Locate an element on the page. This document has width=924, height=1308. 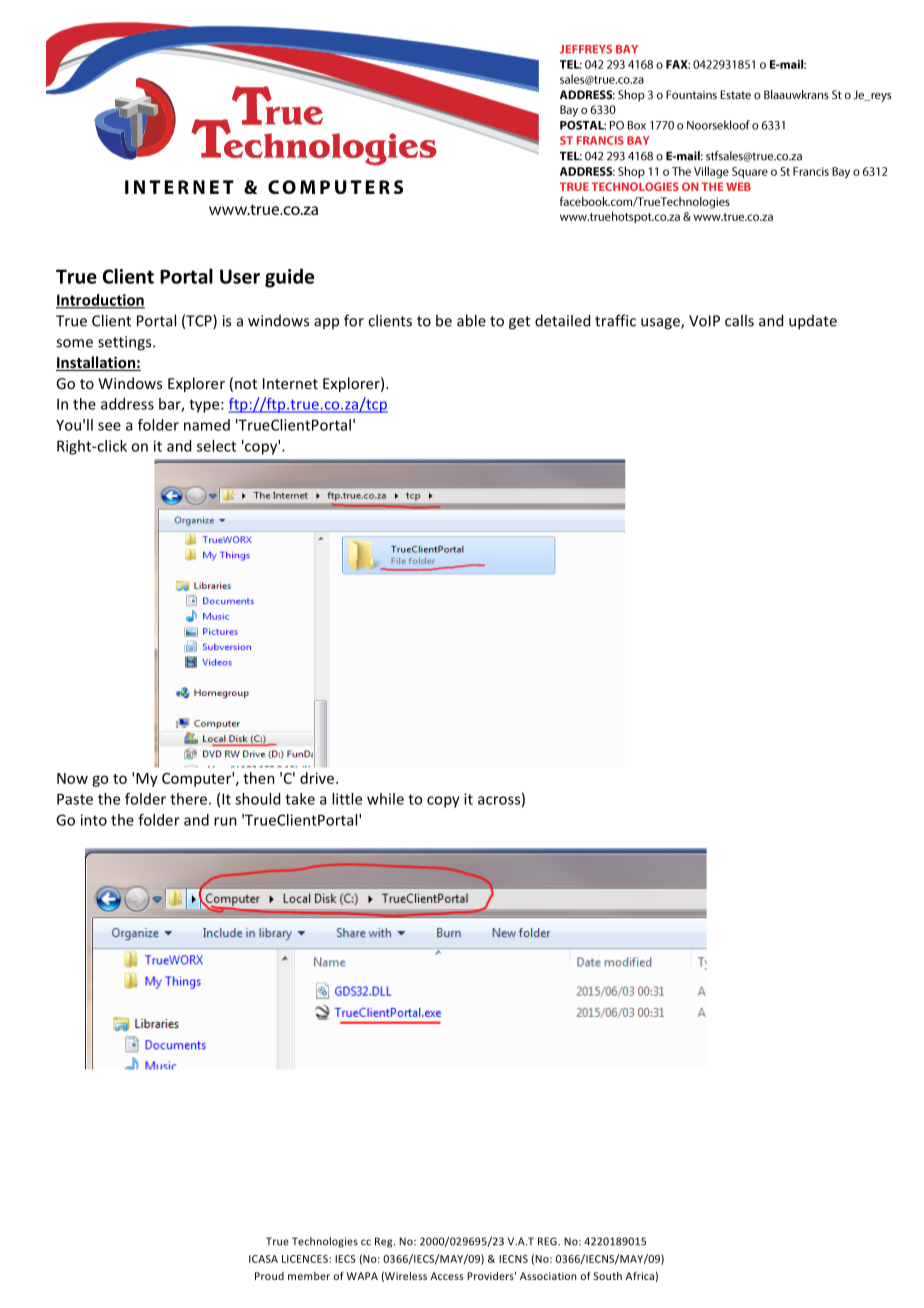
South is located at coordinates (608, 1276).
